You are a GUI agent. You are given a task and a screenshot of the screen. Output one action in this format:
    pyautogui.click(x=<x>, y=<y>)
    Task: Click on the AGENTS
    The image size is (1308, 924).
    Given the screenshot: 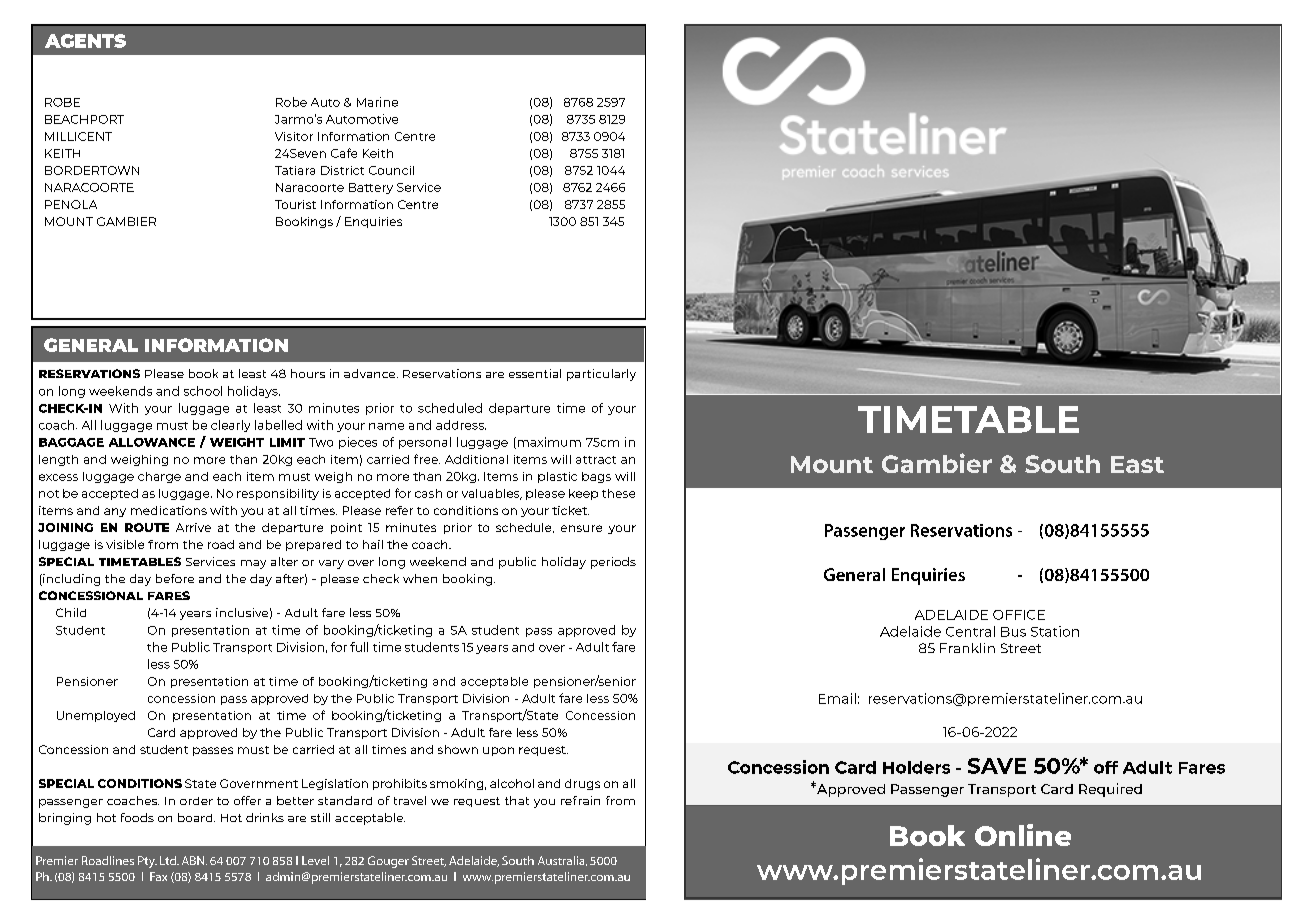 What is the action you would take?
    pyautogui.click(x=85, y=41)
